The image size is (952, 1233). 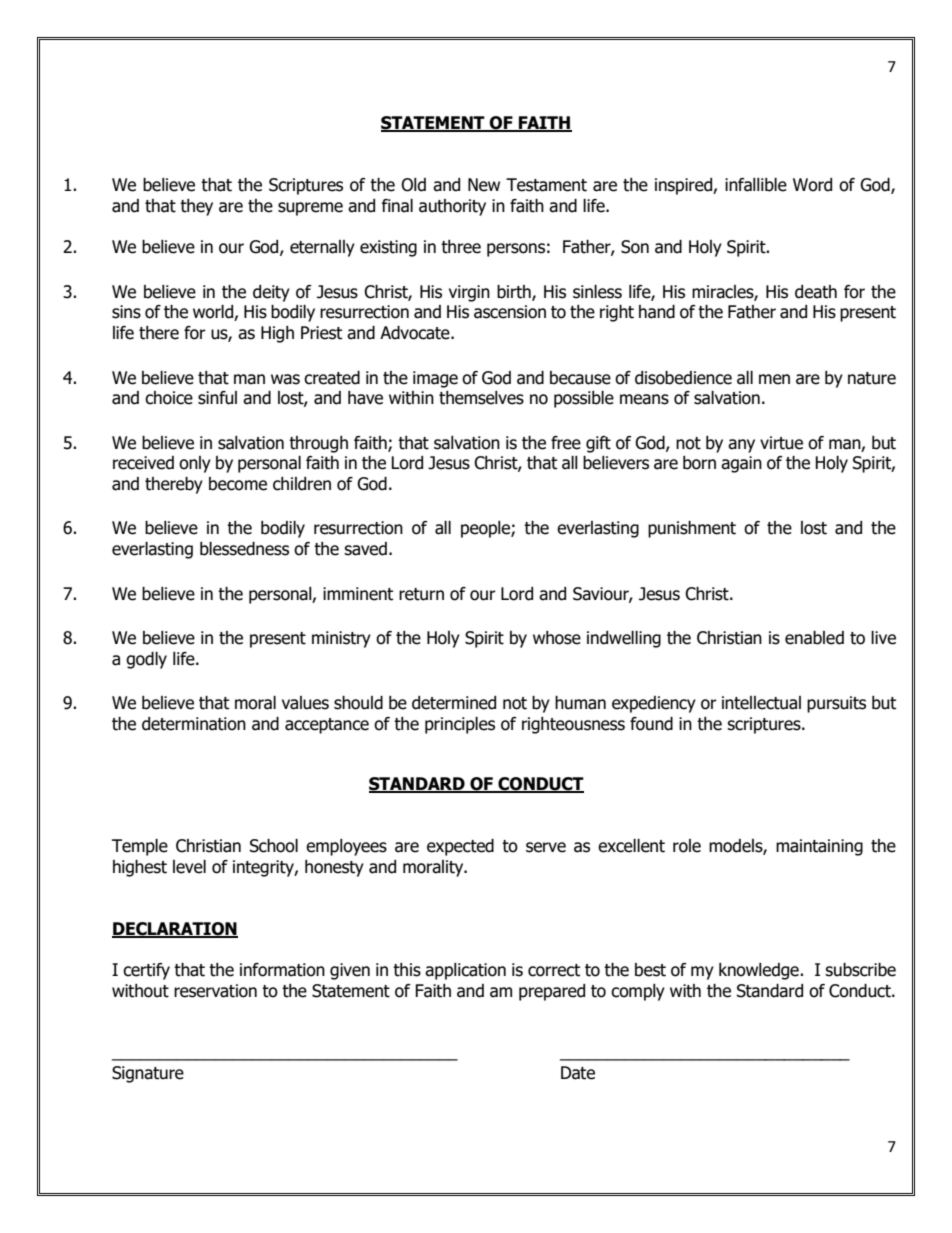 I want to click on they, so click(x=196, y=207).
